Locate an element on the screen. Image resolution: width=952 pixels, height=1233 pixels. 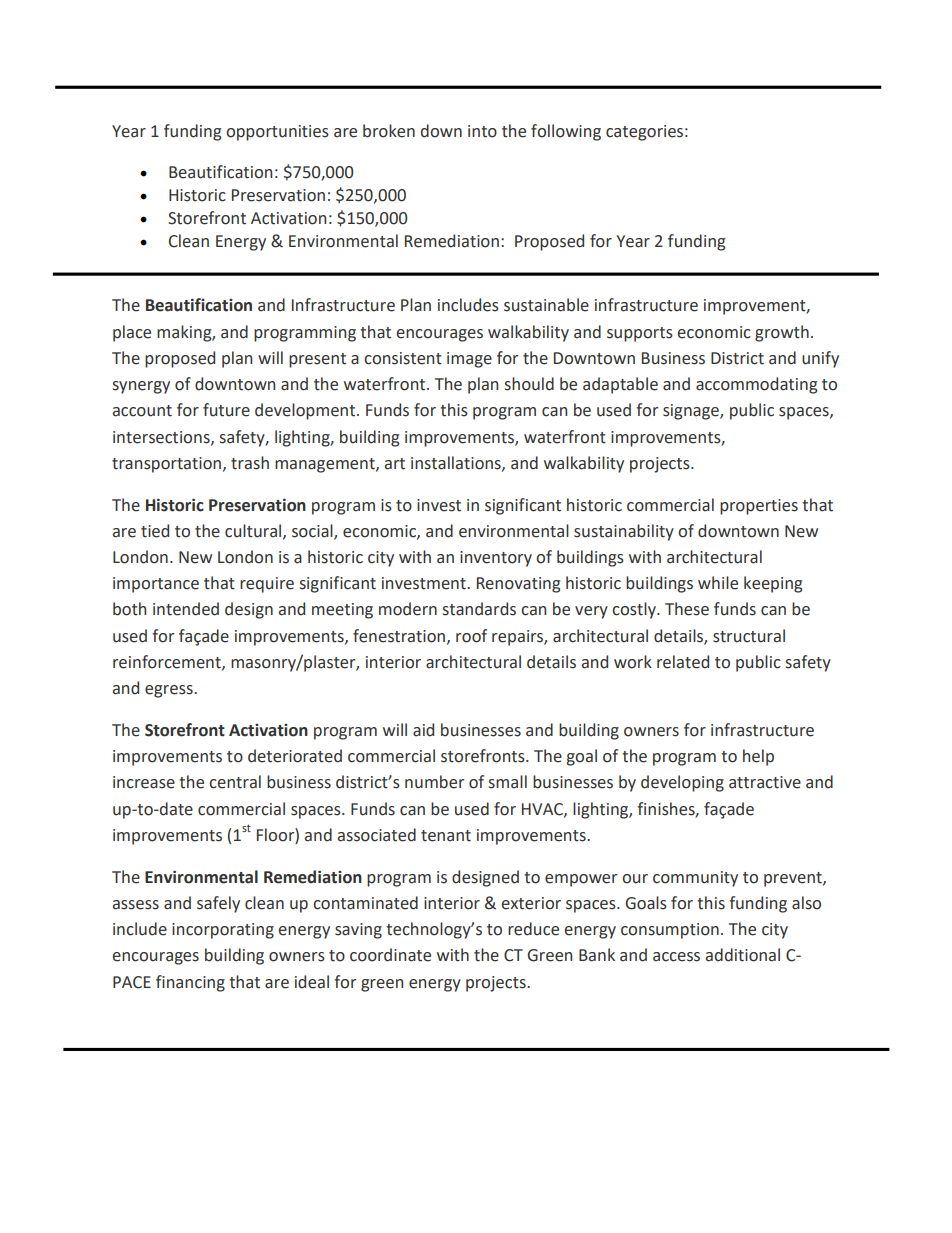
following is located at coordinates (566, 132).
